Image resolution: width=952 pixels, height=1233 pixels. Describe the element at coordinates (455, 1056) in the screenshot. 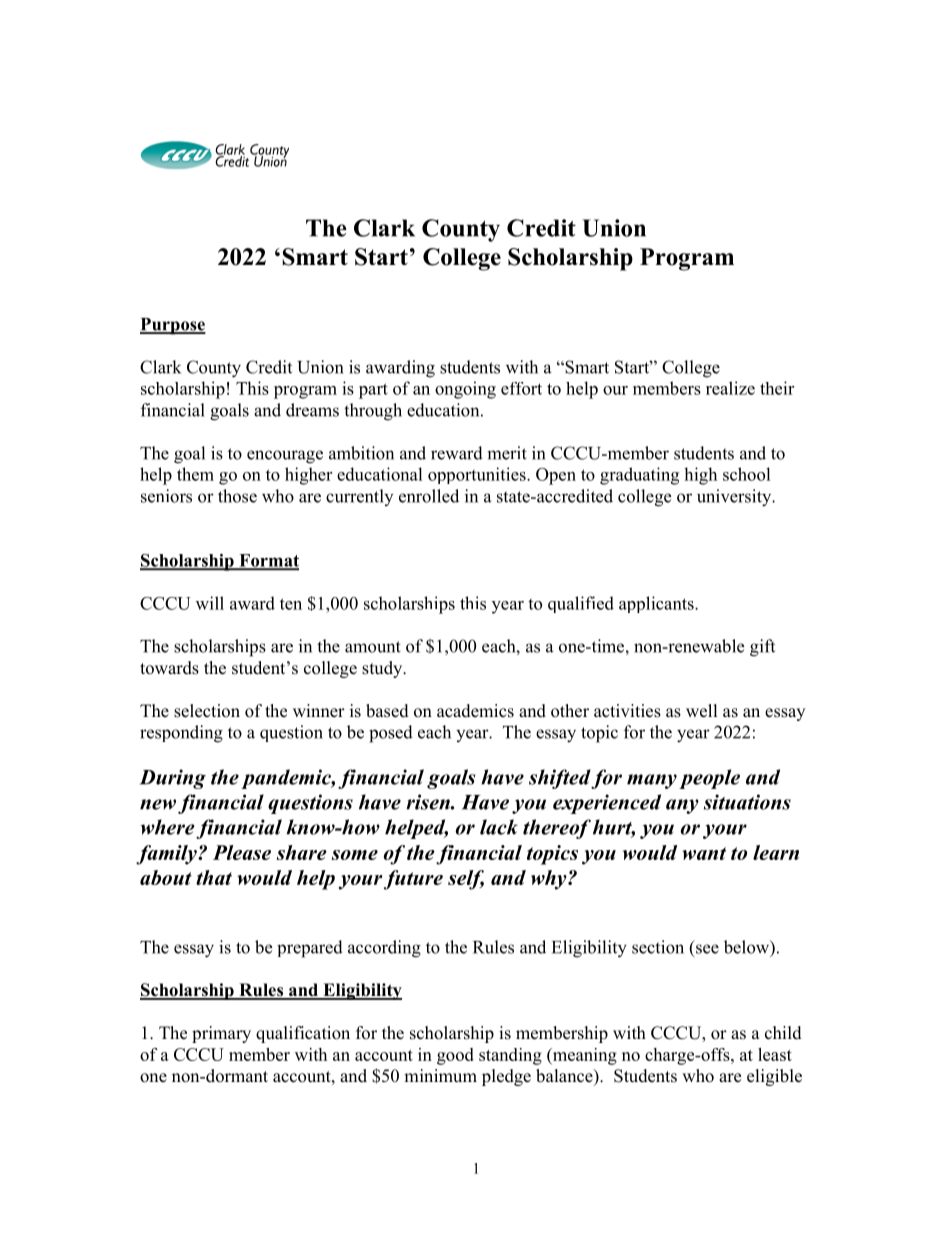

I see `good` at that location.
